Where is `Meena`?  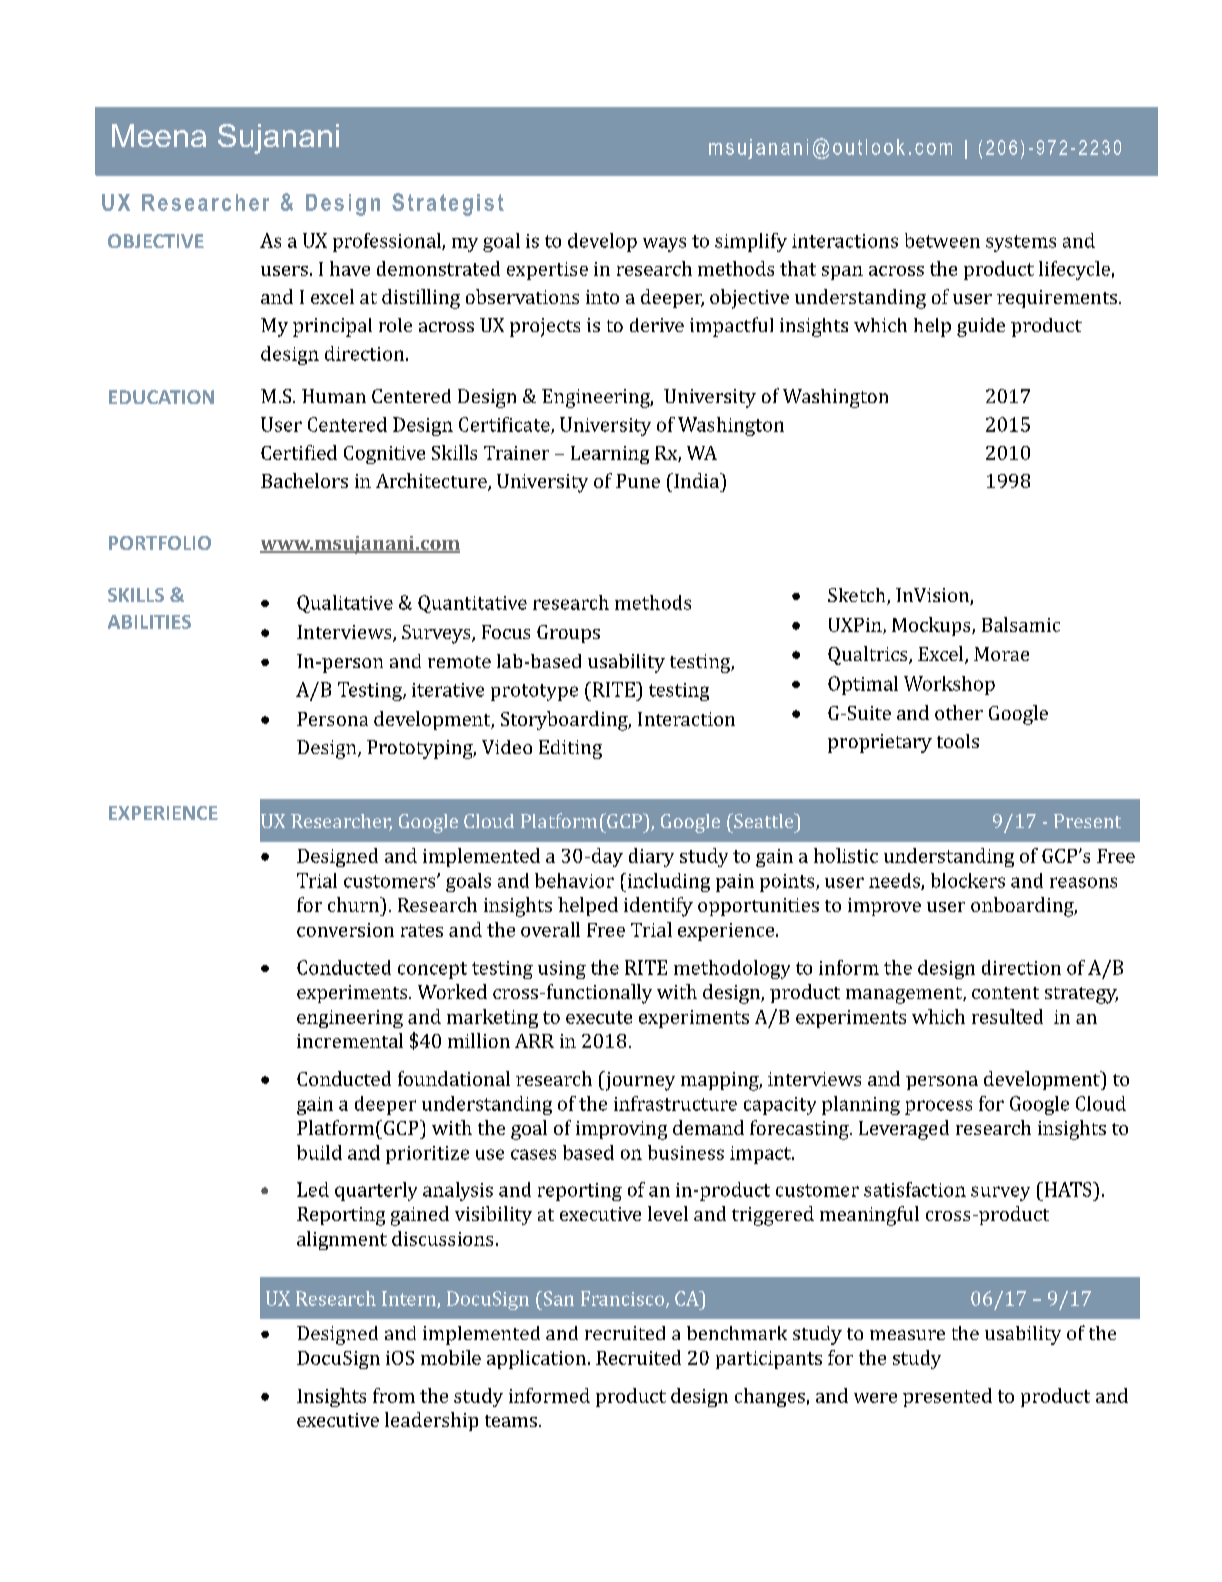
Meena is located at coordinates (159, 135).
